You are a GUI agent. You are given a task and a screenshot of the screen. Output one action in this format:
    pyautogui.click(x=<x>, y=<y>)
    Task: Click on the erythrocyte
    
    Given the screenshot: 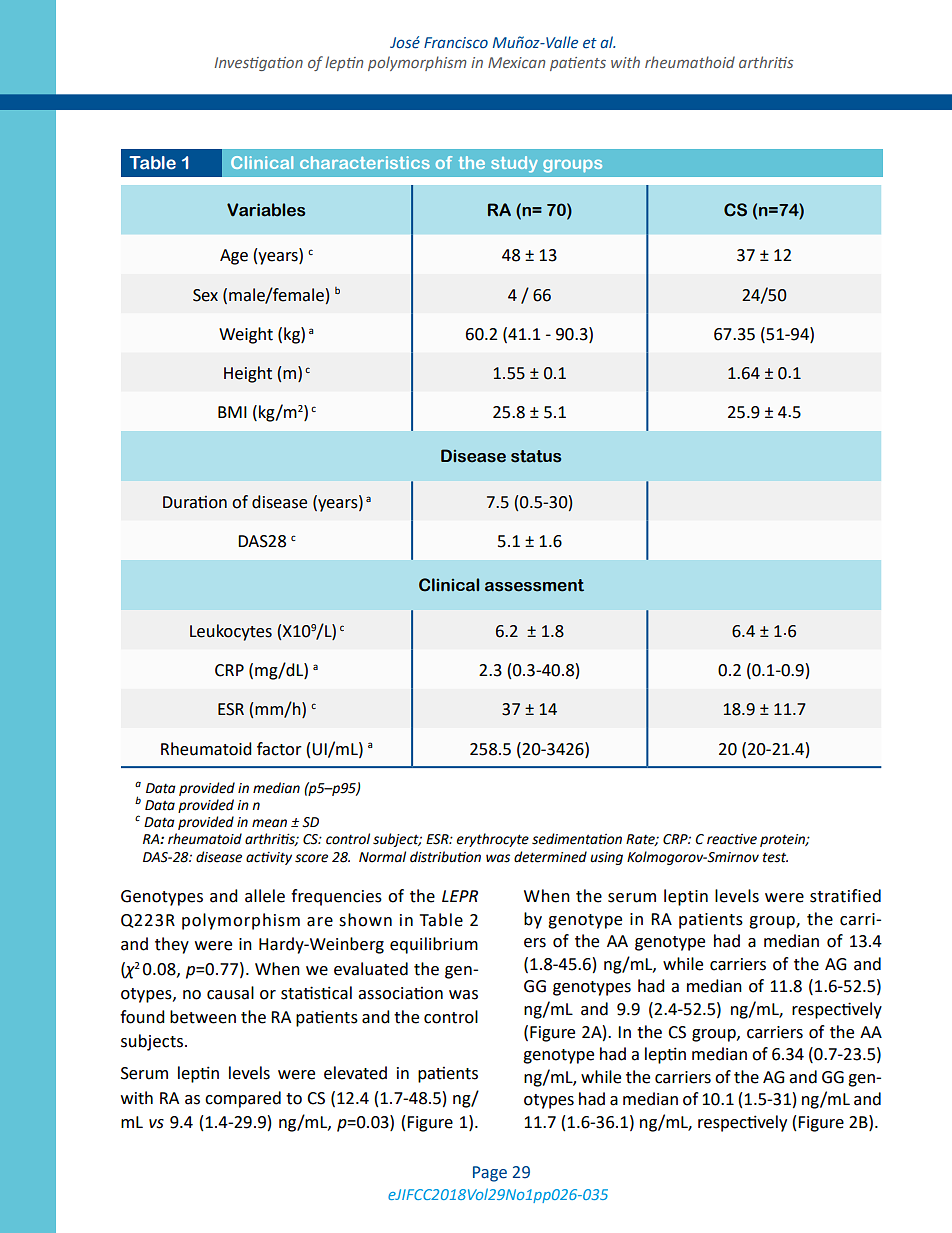 What is the action you would take?
    pyautogui.click(x=493, y=840)
